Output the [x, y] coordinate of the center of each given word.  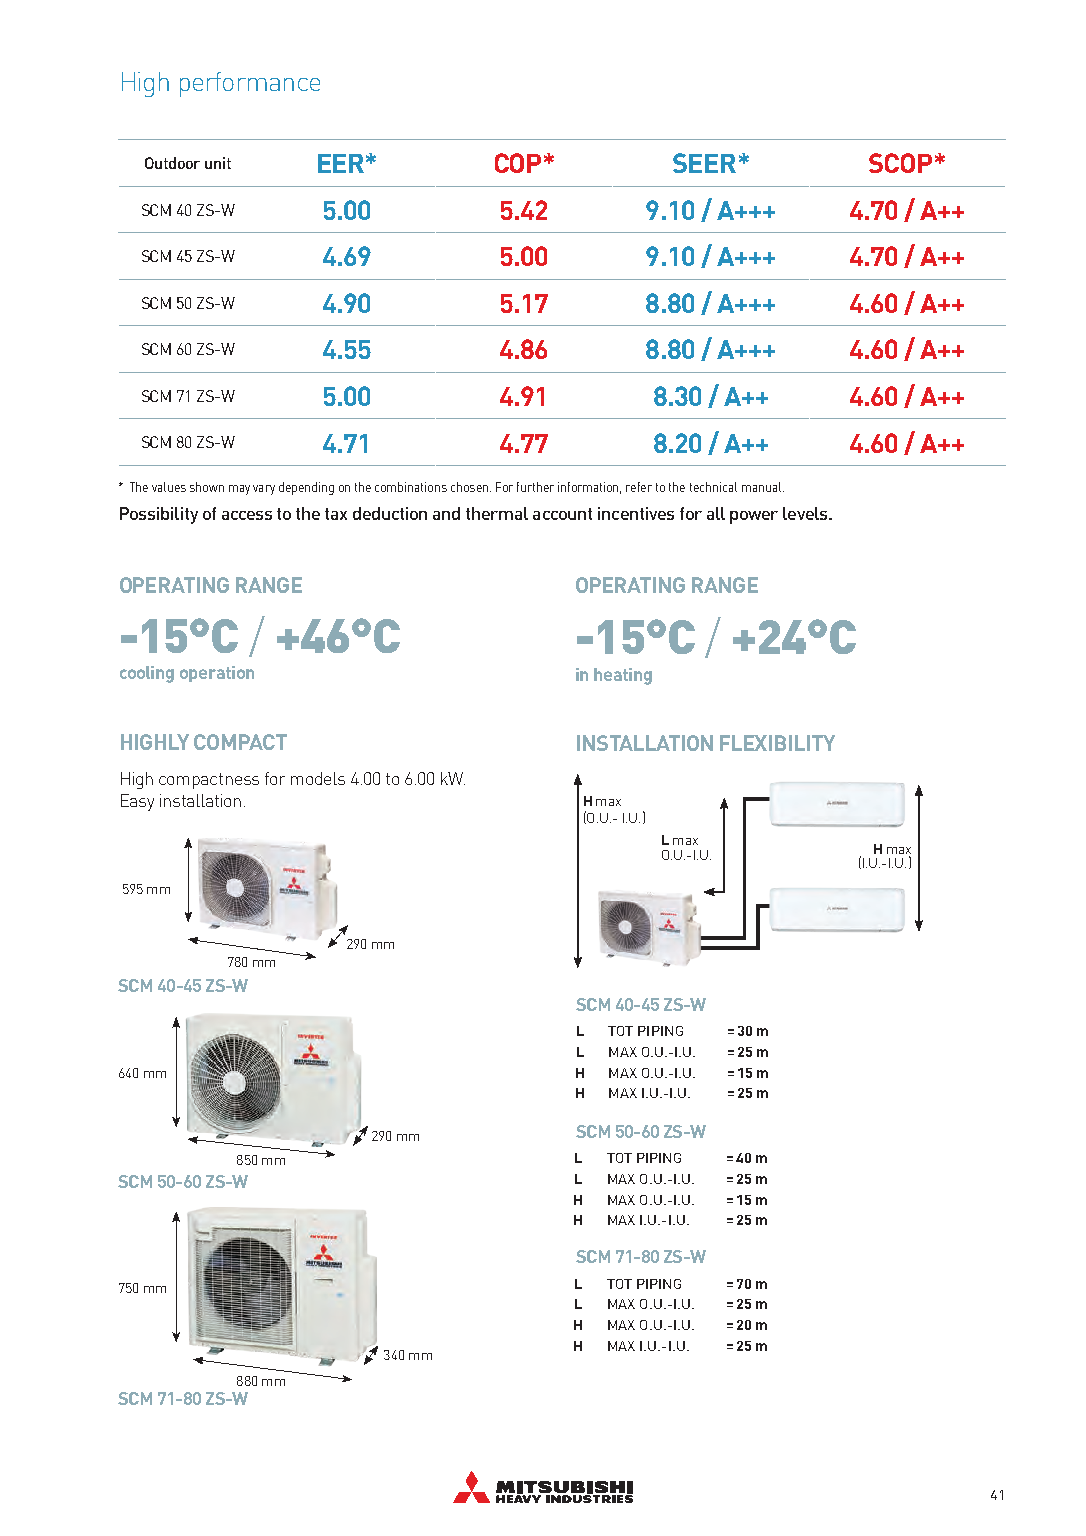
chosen [469, 487]
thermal [497, 513]
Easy [137, 802]
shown [207, 487]
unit [218, 163]
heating [623, 676]
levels [806, 513]
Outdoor [172, 163]
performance [250, 84]
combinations [411, 487]
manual [763, 487]
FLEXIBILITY [777, 743]
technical [713, 487]
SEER [704, 163]
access [247, 515]
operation [217, 674]
